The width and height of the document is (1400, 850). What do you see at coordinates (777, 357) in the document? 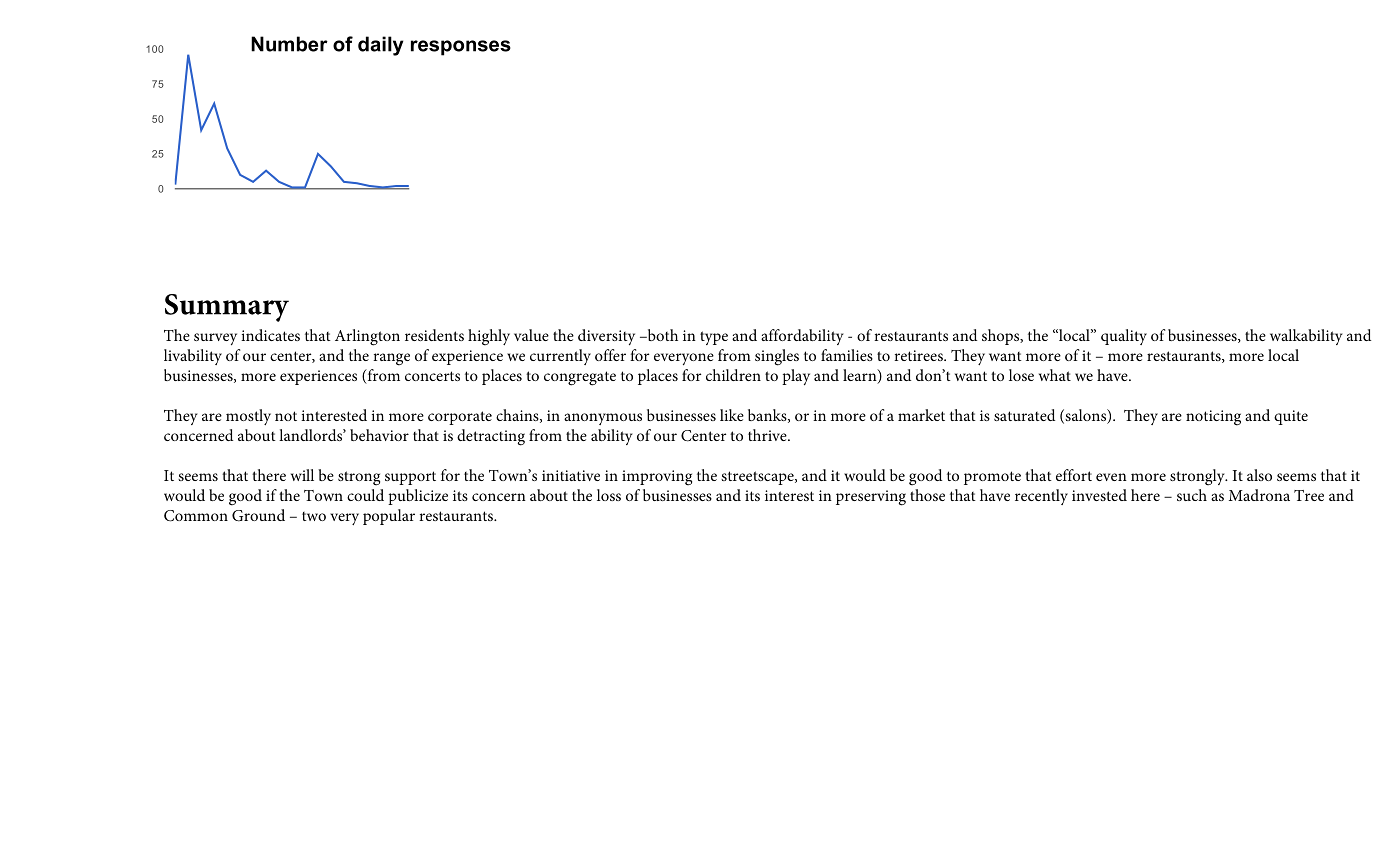
I see `singles` at bounding box center [777, 357].
